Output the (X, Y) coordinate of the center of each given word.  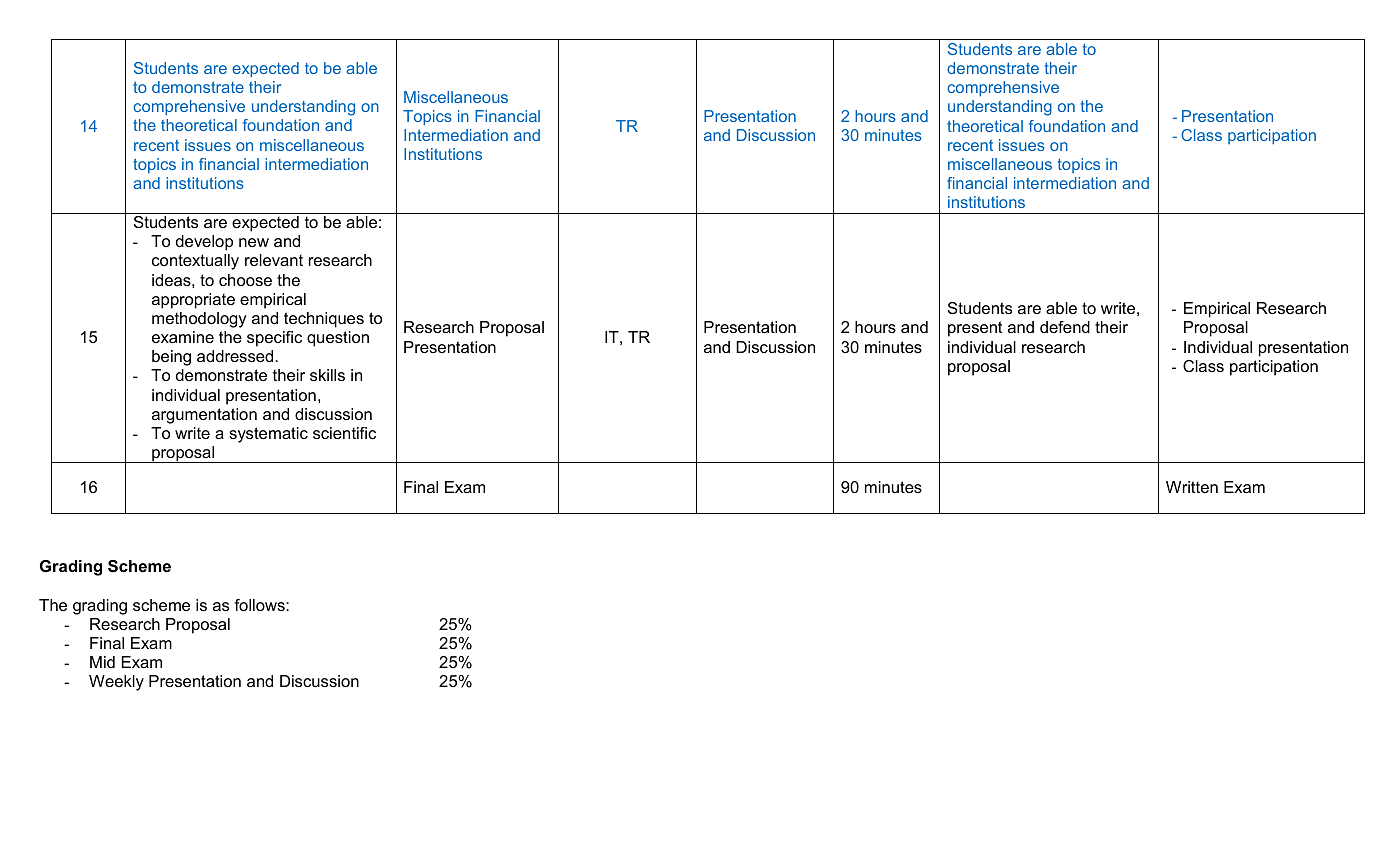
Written (1192, 487)
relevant (274, 260)
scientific (344, 433)
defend (1065, 327)
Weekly (116, 683)
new (254, 242)
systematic (268, 435)
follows (260, 605)
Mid (102, 662)
